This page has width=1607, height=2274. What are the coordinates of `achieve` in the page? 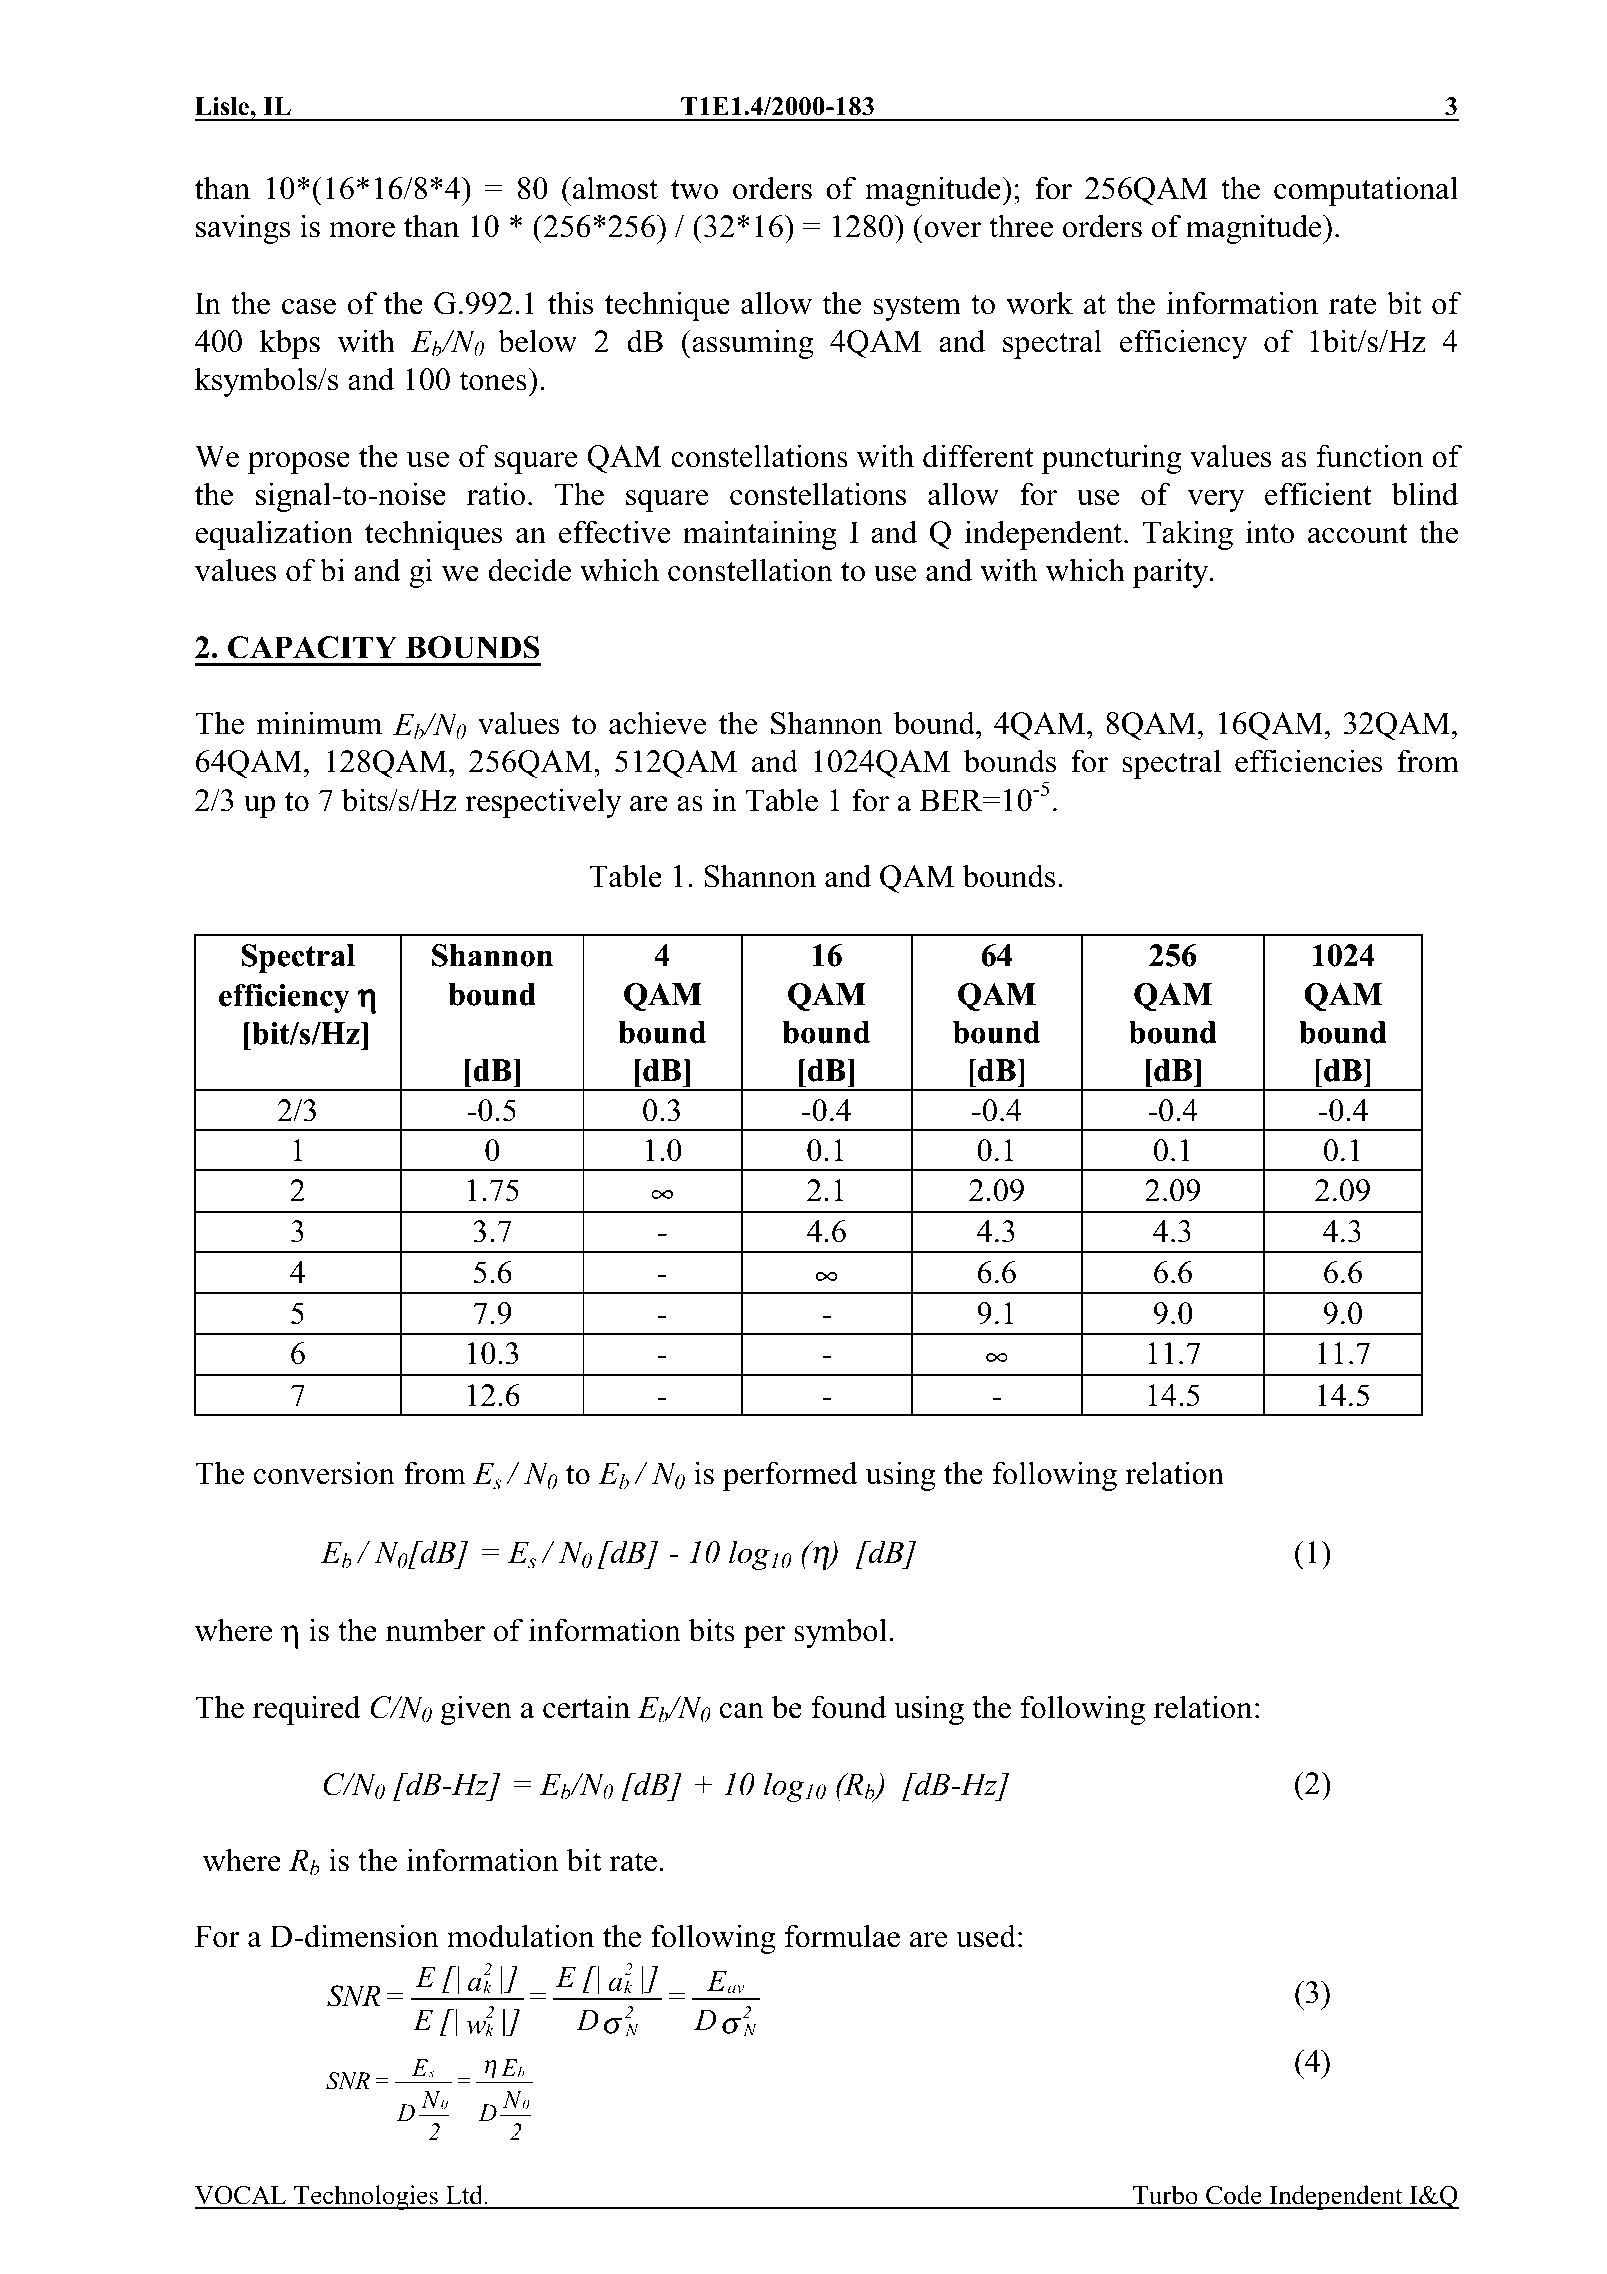 It's located at (657, 723).
